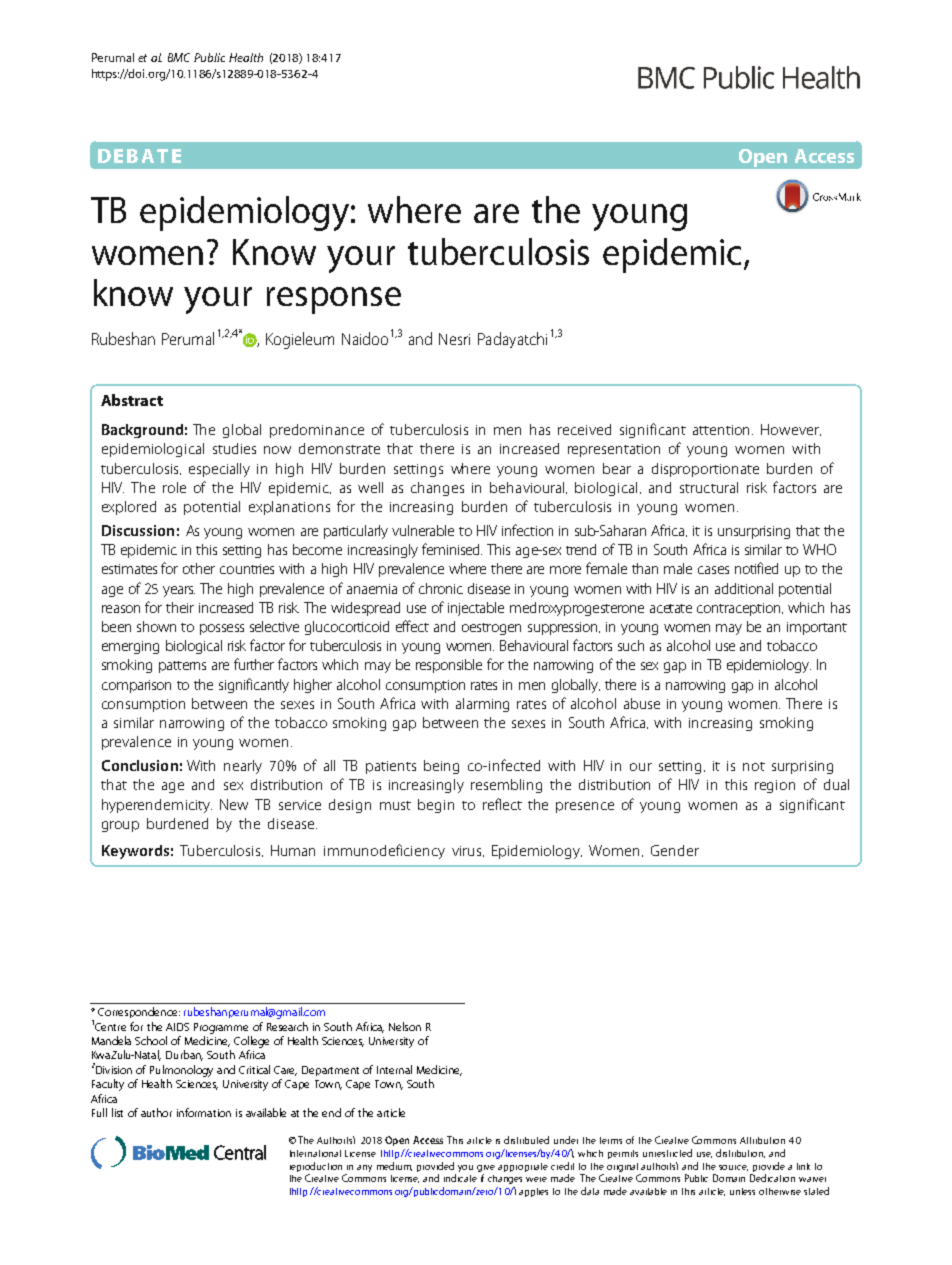 Image resolution: width=952 pixels, height=1265 pixels. I want to click on their, so click(180, 607).
